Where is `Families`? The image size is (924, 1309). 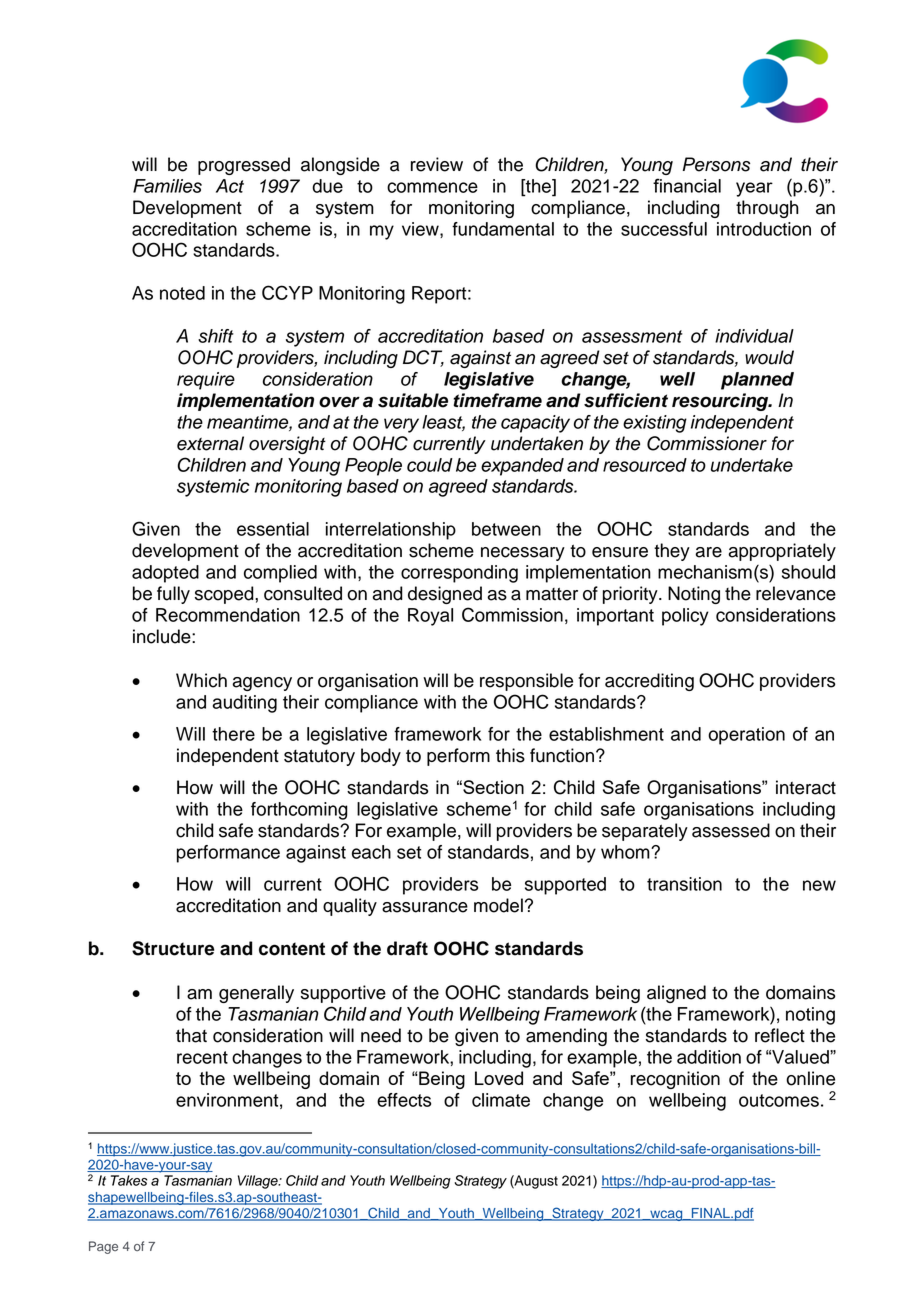
Families is located at coordinates (167, 186).
